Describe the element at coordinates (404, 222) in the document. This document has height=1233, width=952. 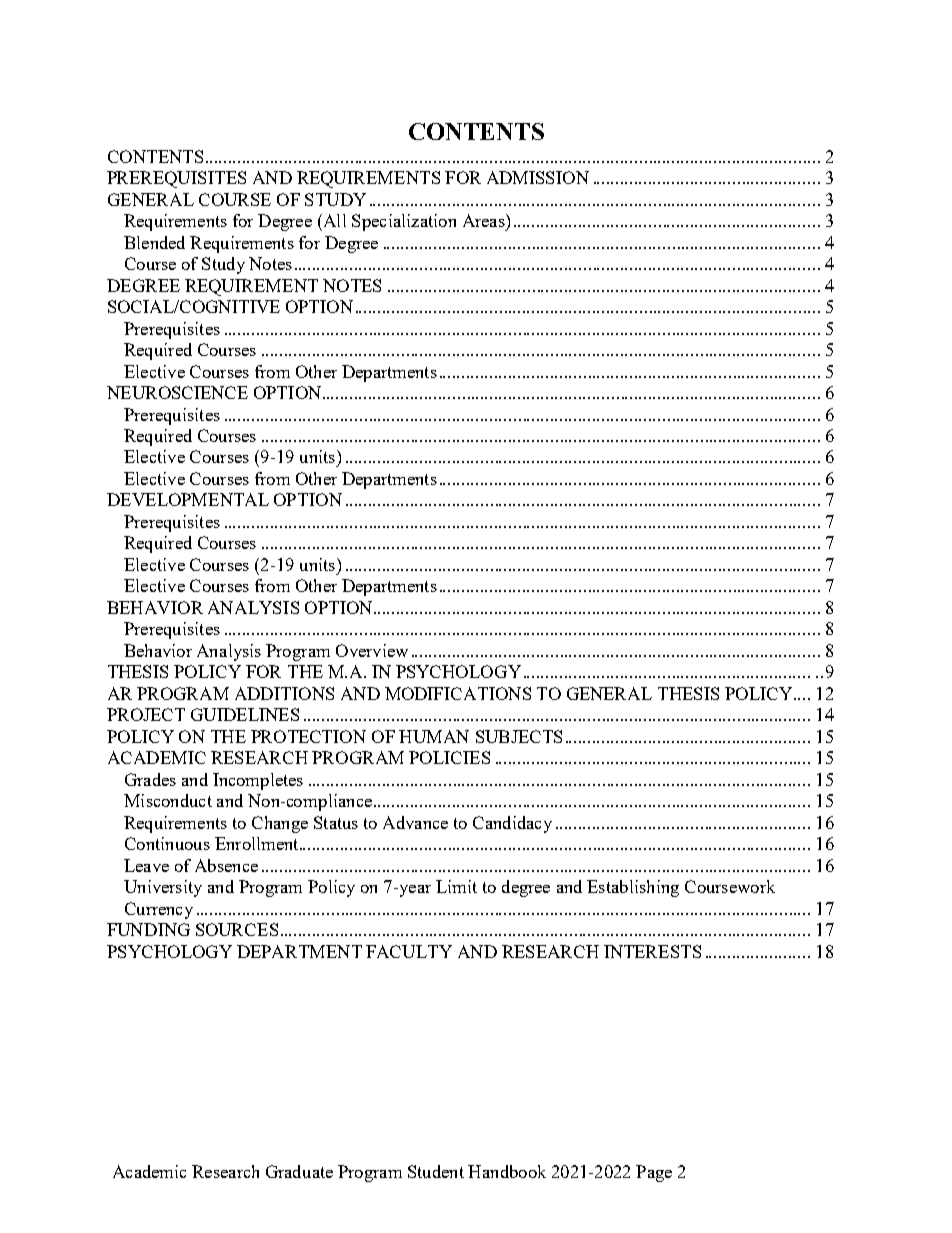
I see `Specialization` at that location.
